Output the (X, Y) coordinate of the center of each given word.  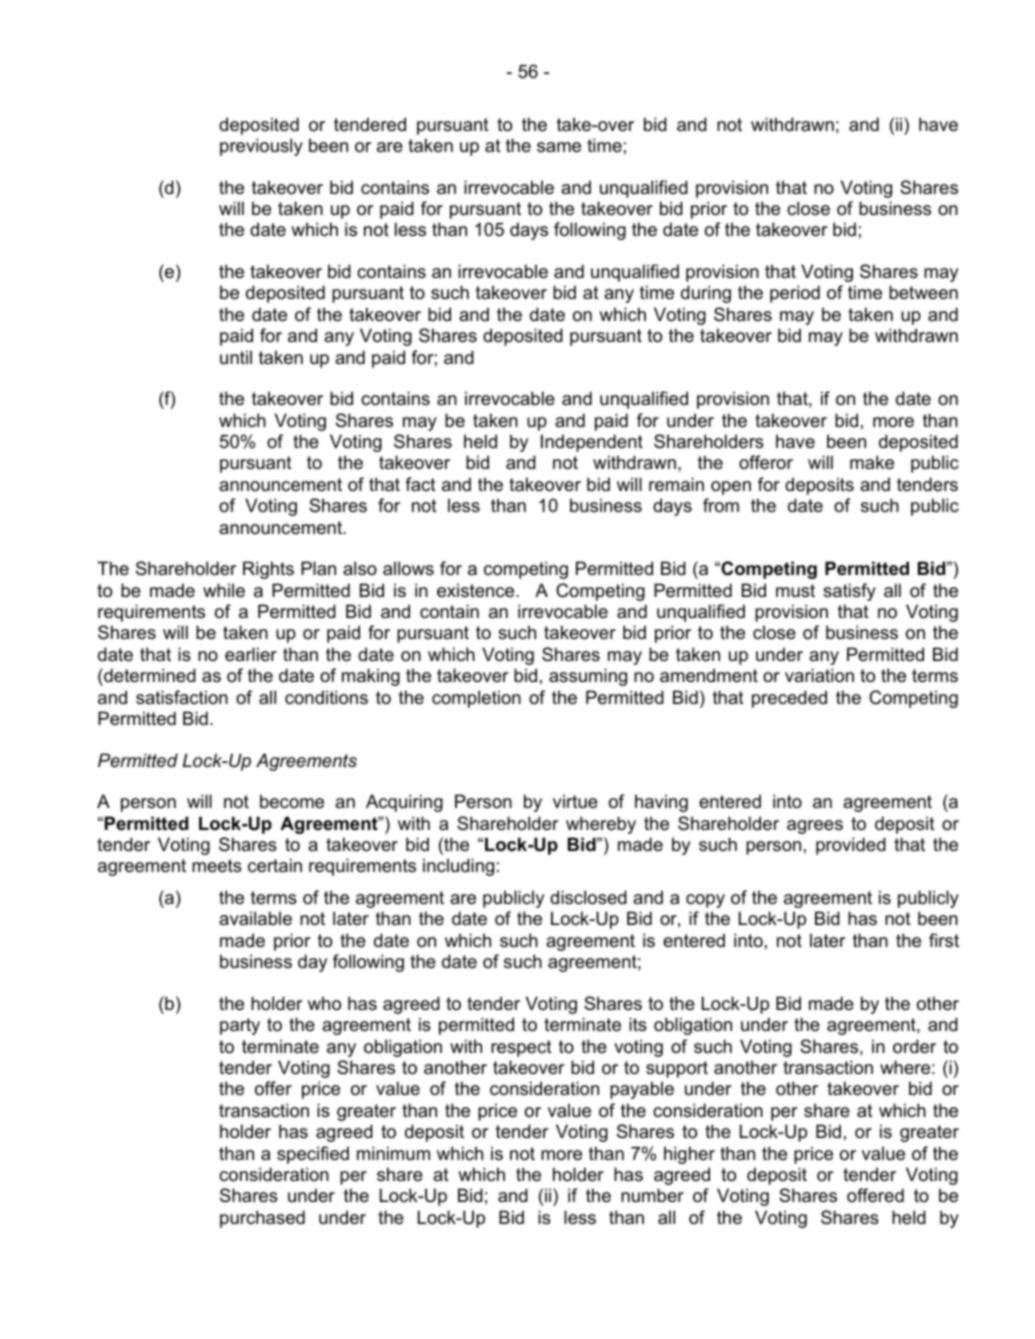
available (255, 918)
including (458, 867)
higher (689, 1155)
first (944, 940)
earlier (251, 654)
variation (819, 675)
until (236, 357)
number (652, 1195)
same (559, 147)
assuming (588, 677)
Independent (592, 443)
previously (261, 147)
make (872, 462)
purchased (262, 1219)
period (795, 294)
